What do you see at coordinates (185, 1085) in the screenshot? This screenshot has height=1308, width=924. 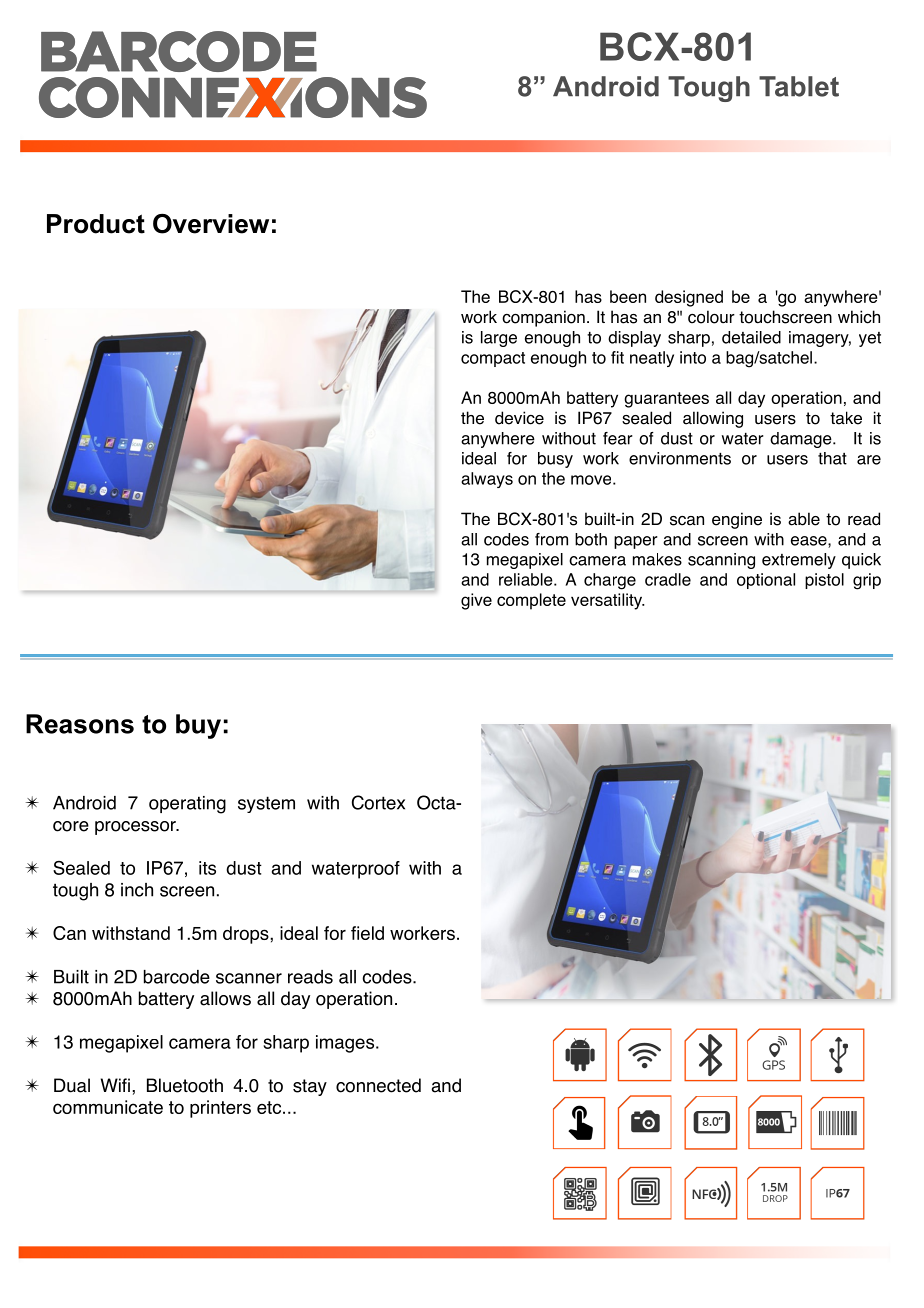 I see `Bluetooth` at bounding box center [185, 1085].
